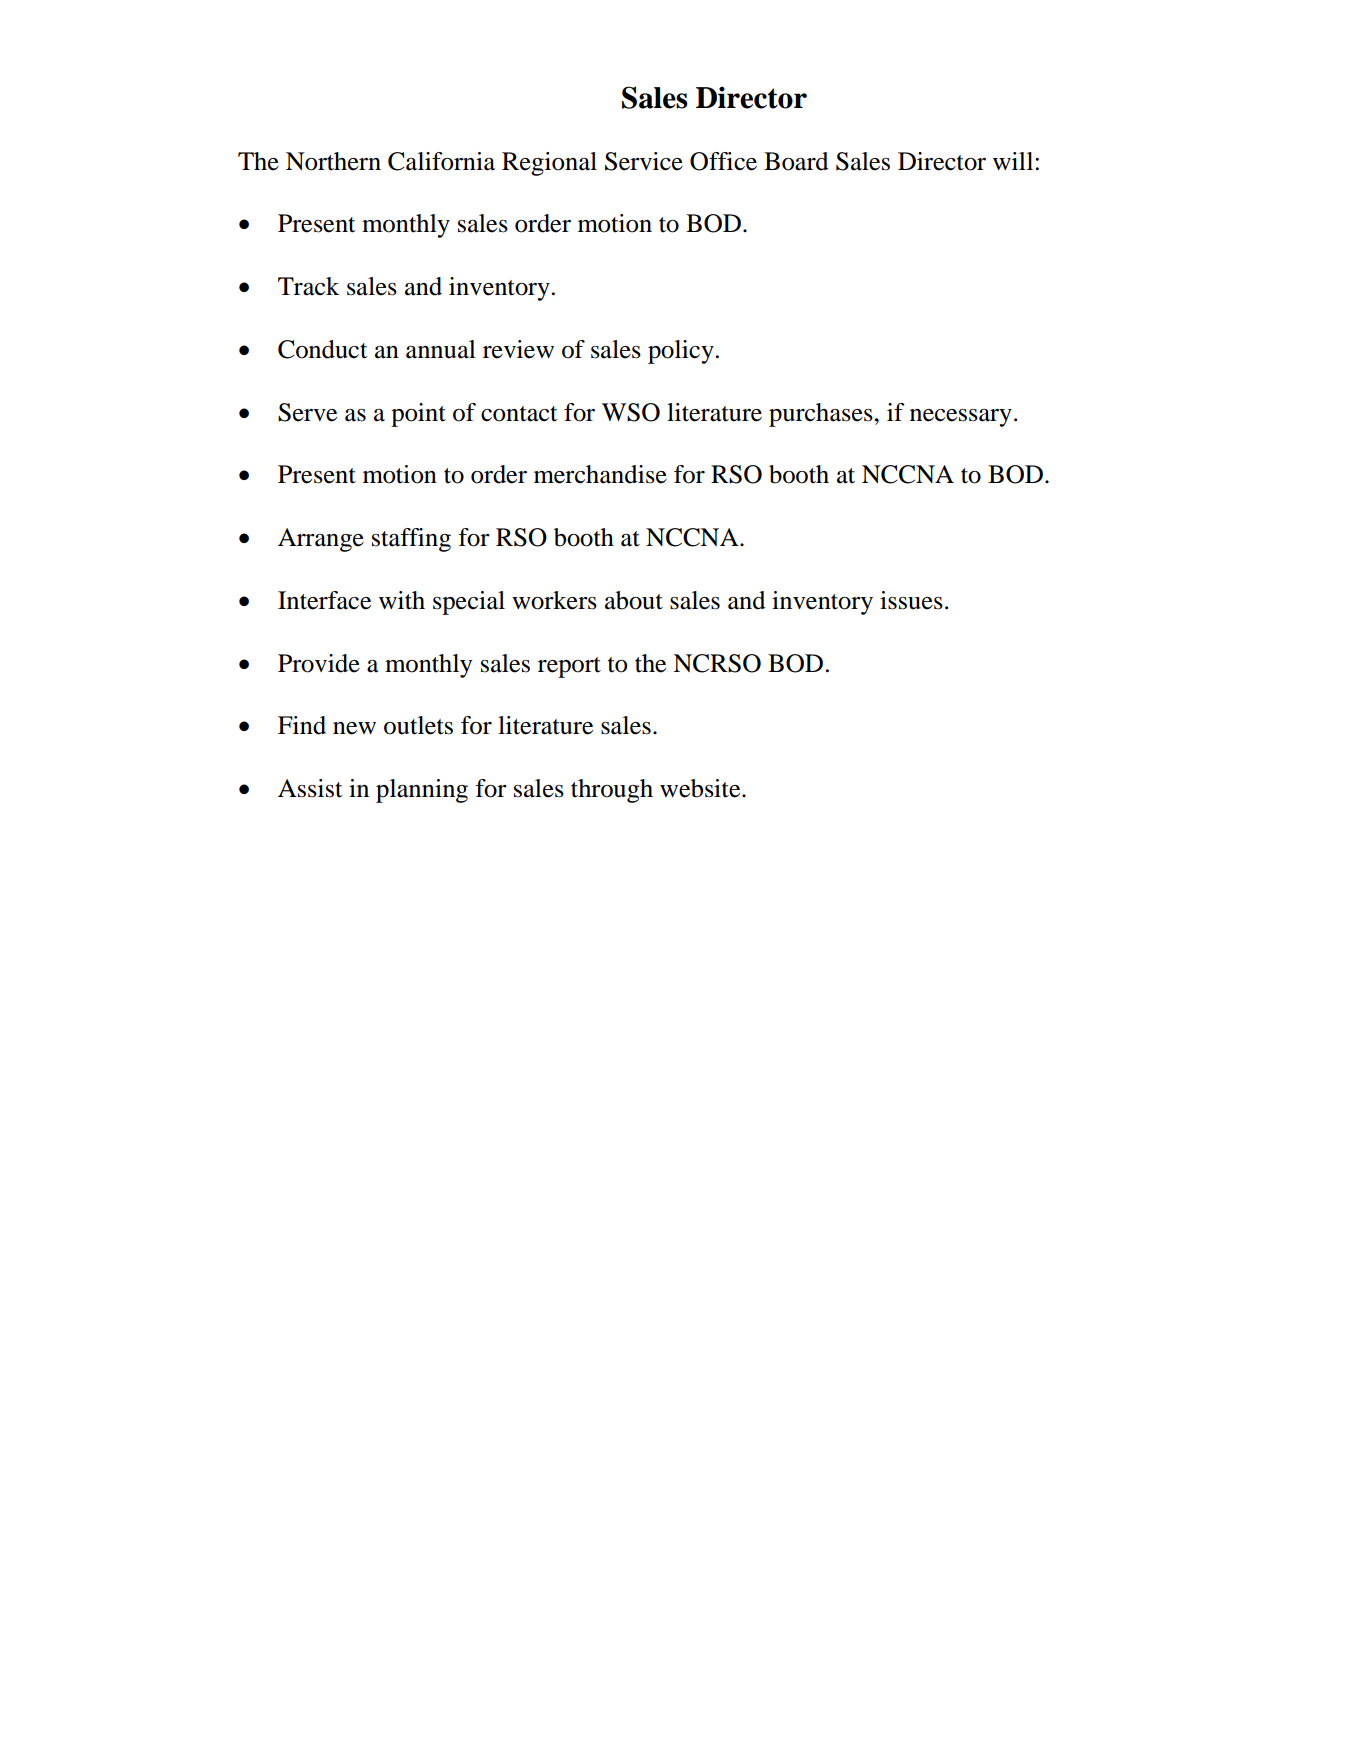 The image size is (1349, 1746). I want to click on Provide, so click(319, 663).
